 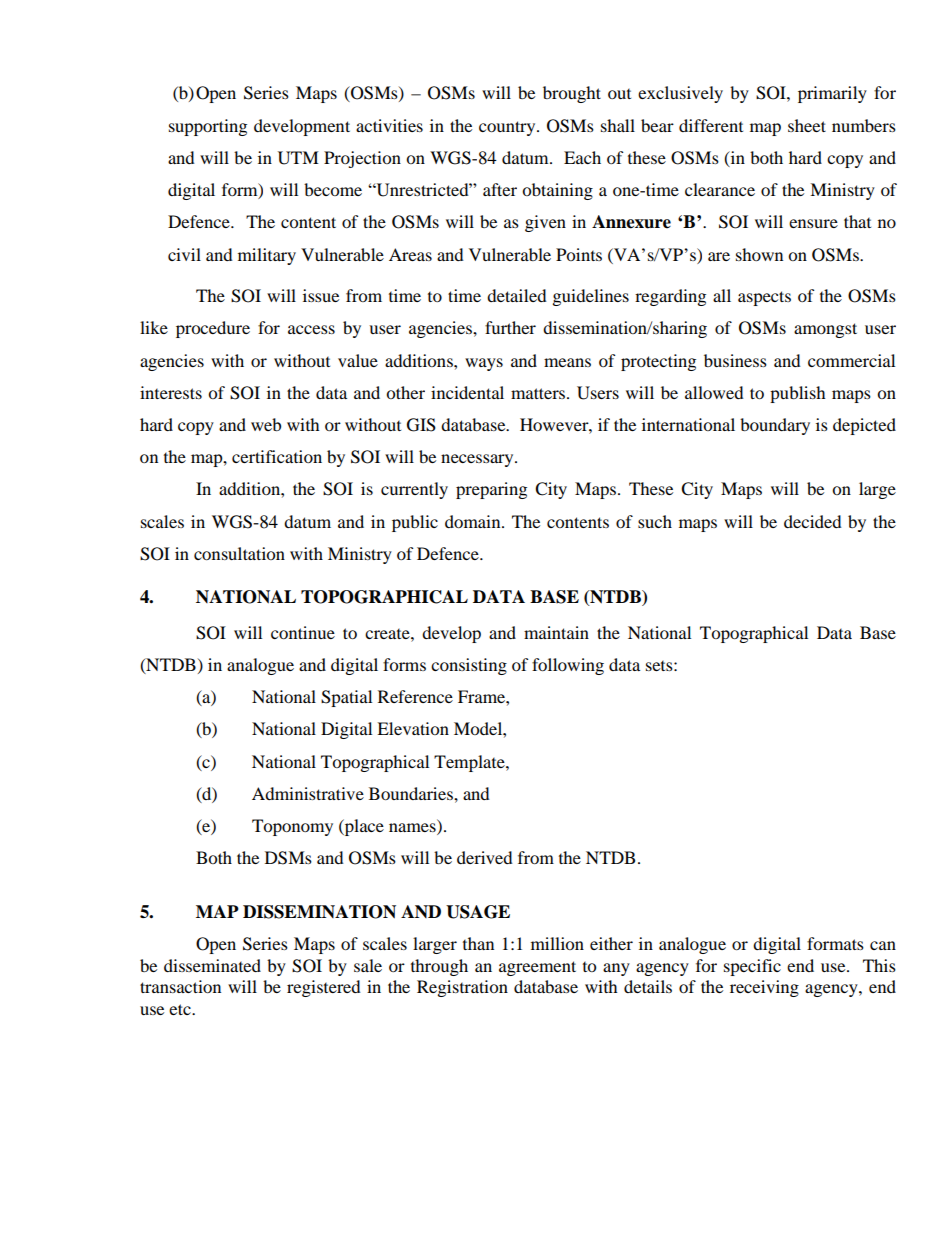 I want to click on following, so click(x=568, y=666).
